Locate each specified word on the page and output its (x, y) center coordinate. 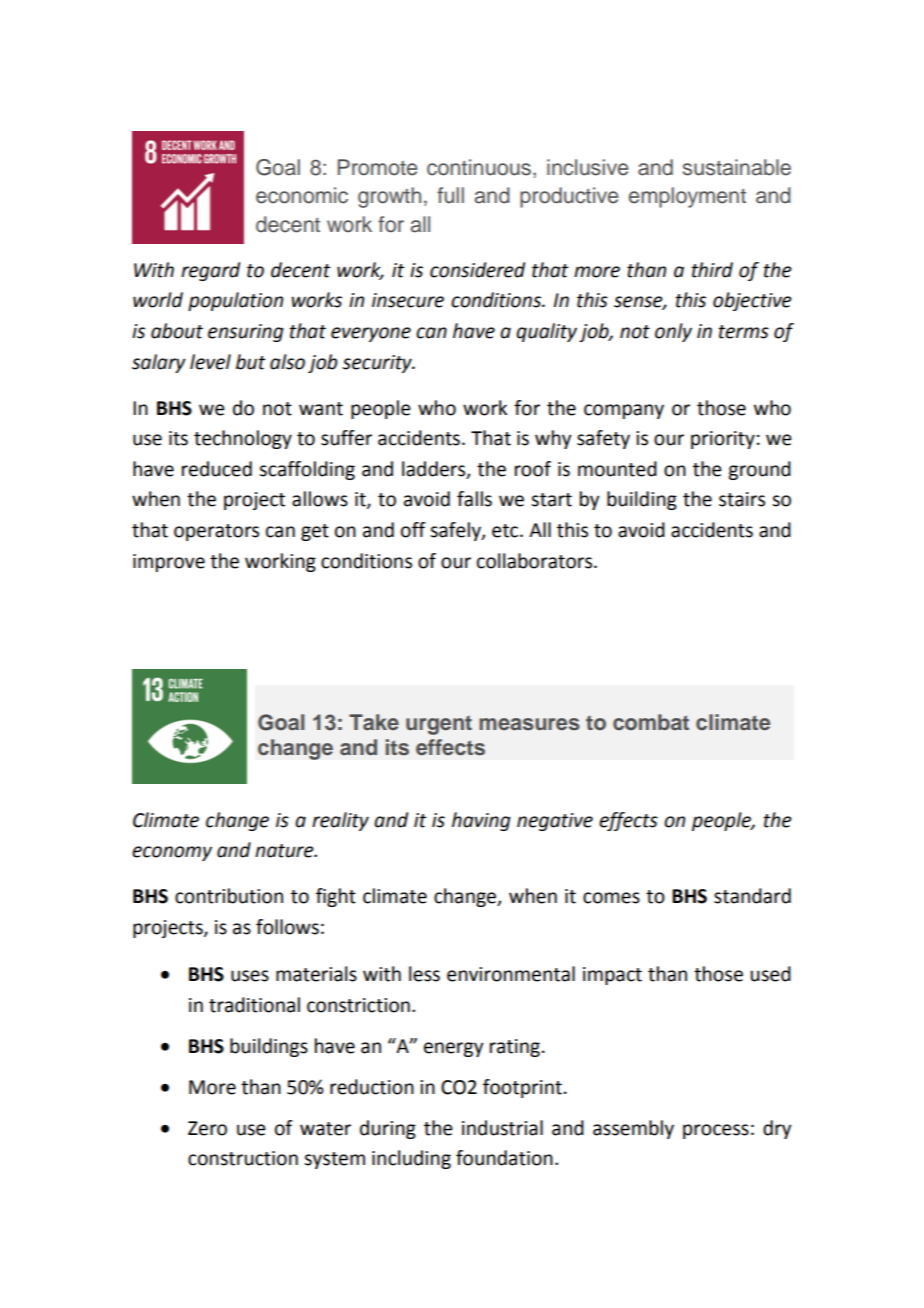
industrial (502, 1128)
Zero (207, 1128)
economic (302, 195)
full (450, 195)
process (716, 1131)
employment (687, 197)
